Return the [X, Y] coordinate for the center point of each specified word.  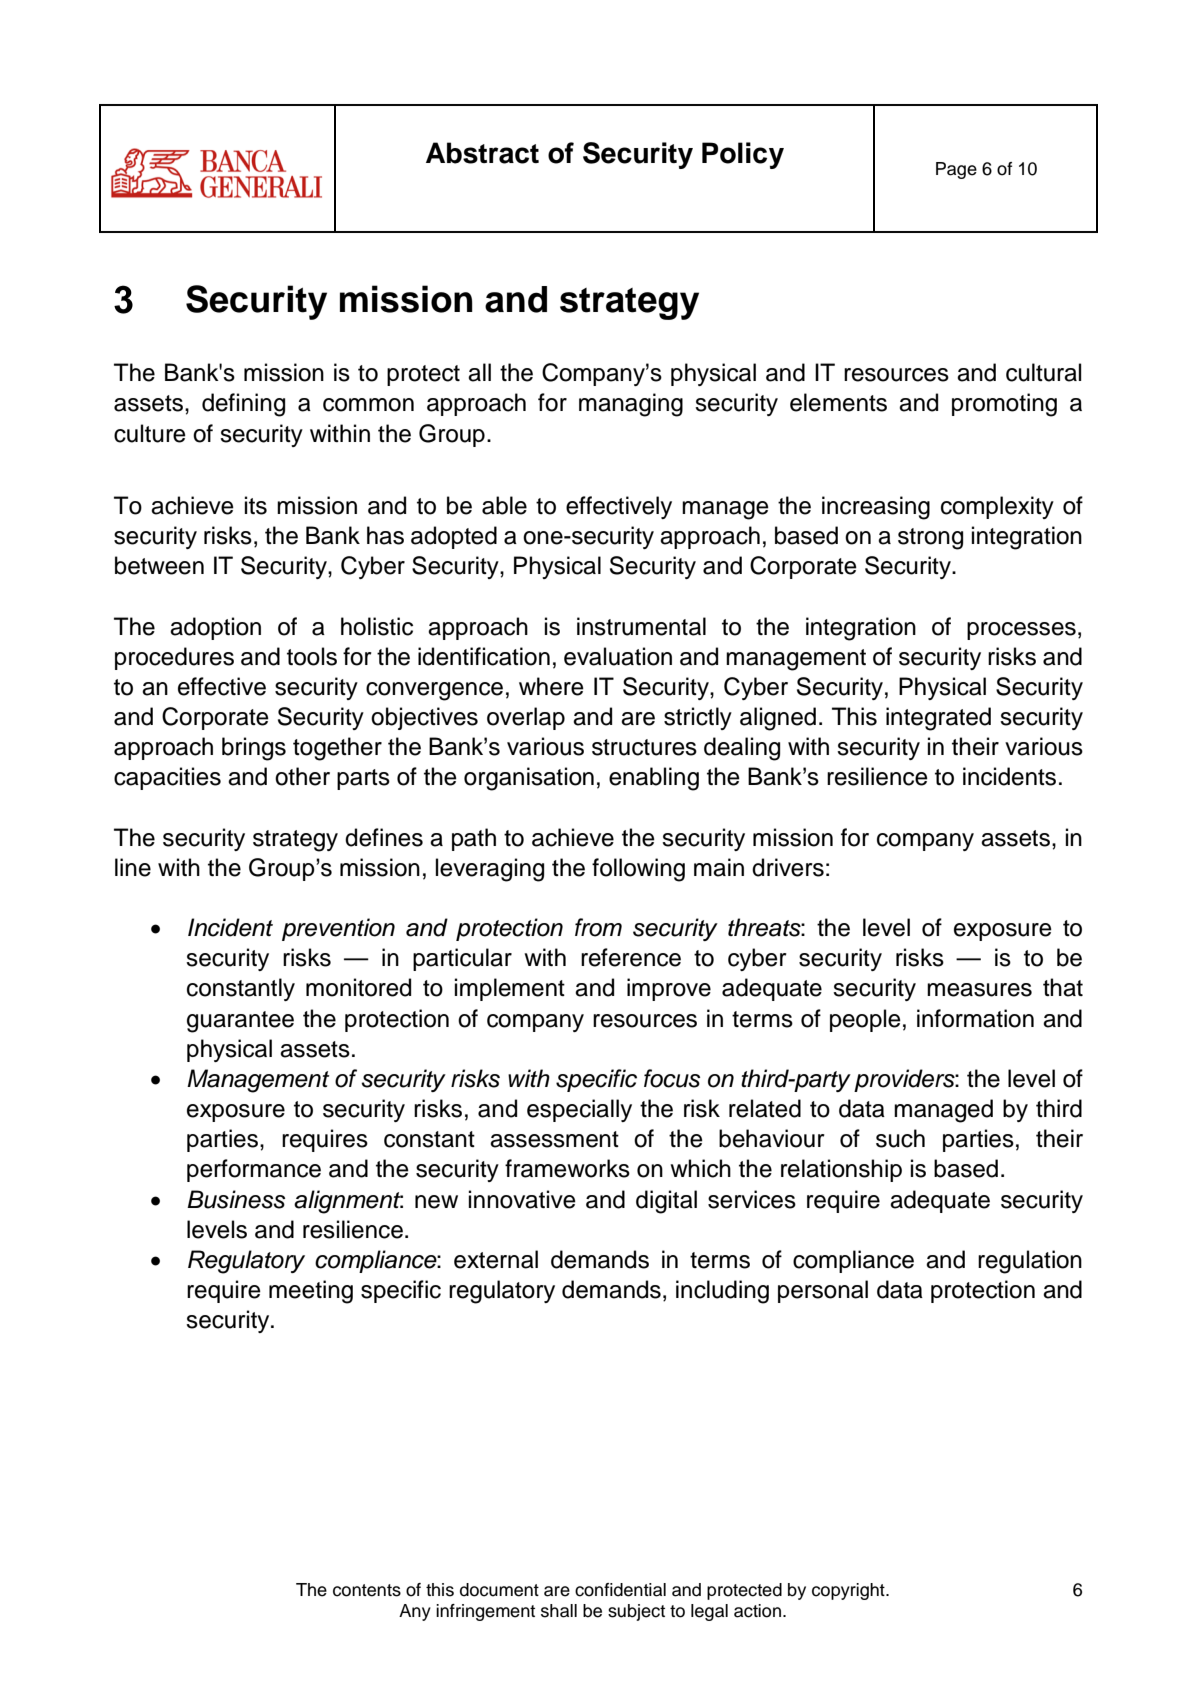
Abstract [482, 153]
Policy [743, 155]
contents [367, 1590]
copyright [849, 1591]
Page [956, 170]
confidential [620, 1590]
